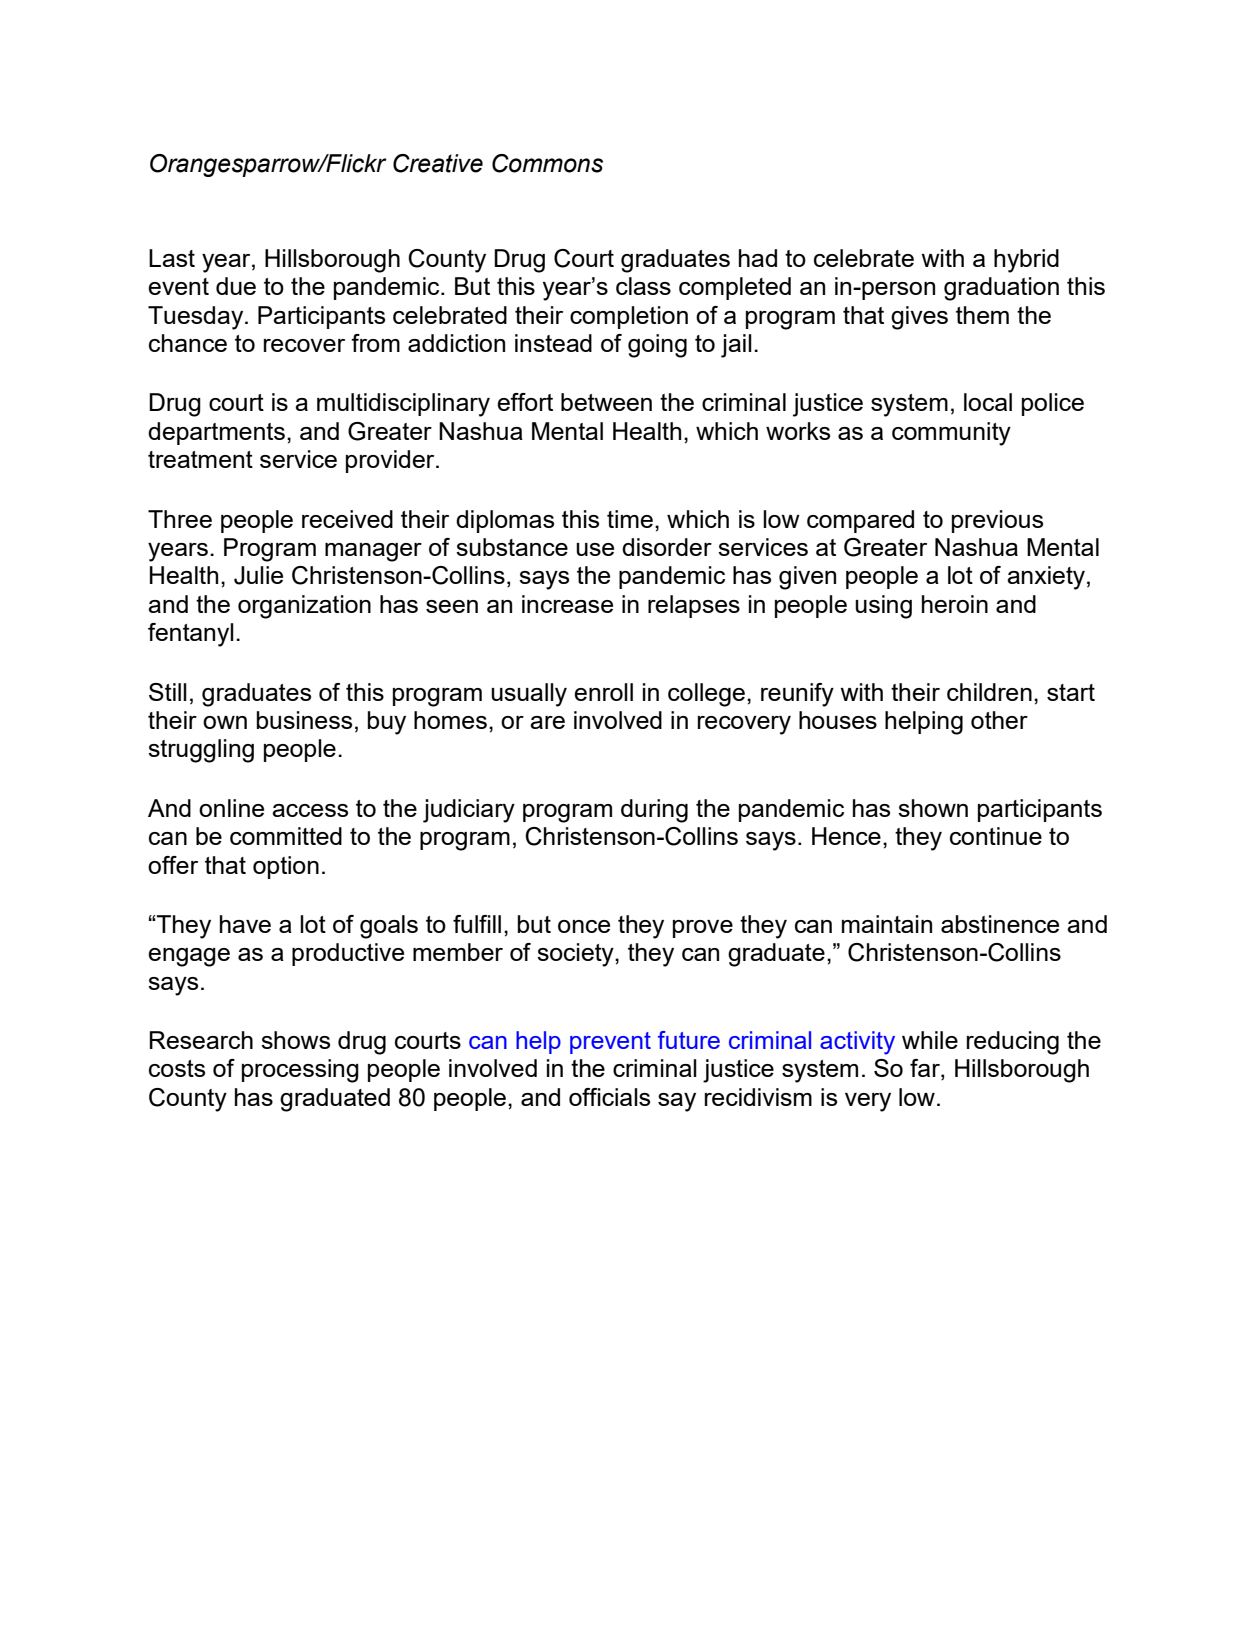 Image resolution: width=1260 pixels, height=1631 pixels. I want to click on heroin, so click(955, 604).
